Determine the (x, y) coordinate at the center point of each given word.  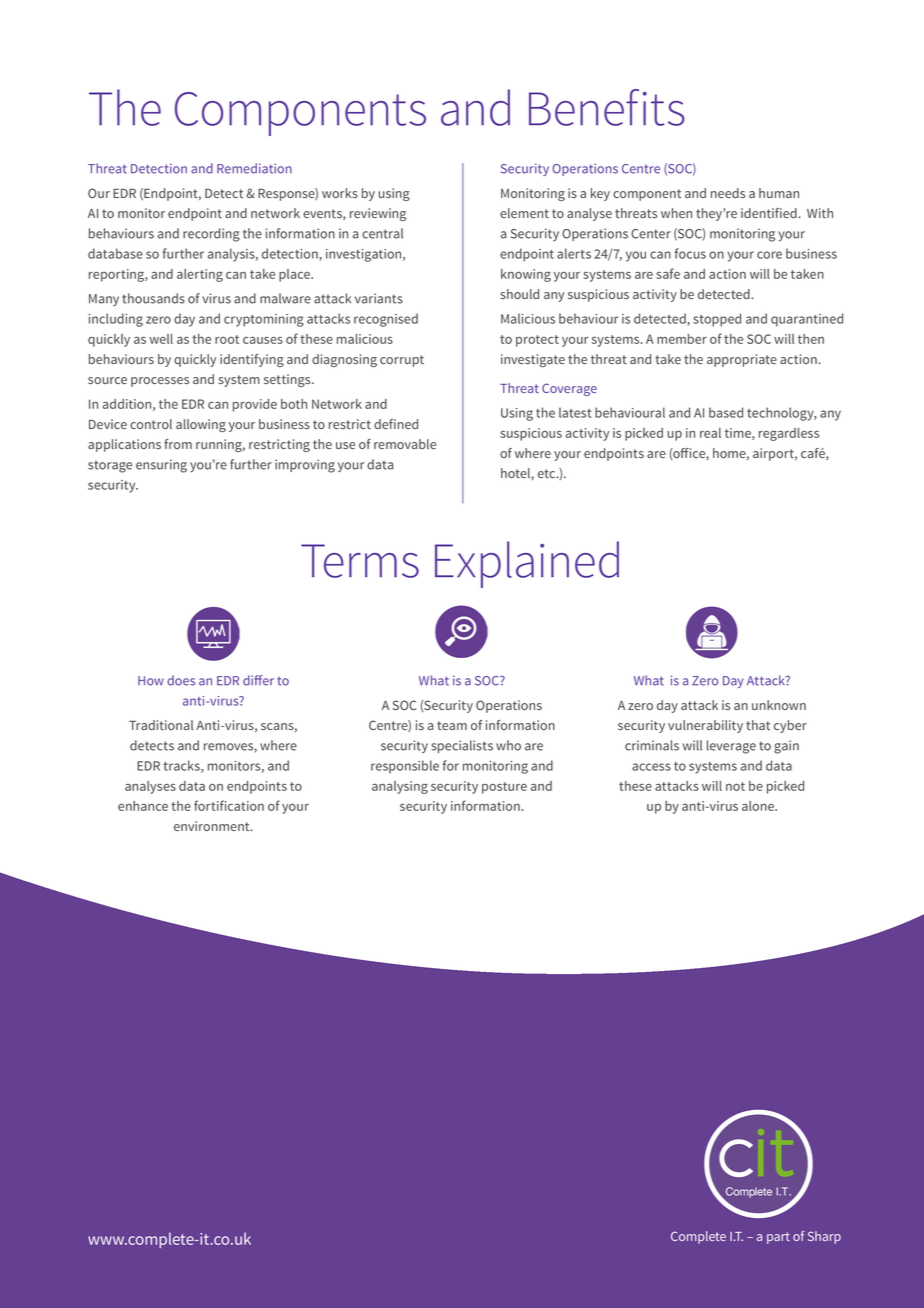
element (524, 213)
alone (759, 806)
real (710, 433)
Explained (527, 564)
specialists (462, 746)
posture (504, 788)
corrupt (402, 361)
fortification (229, 805)
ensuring (161, 466)
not (735, 786)
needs (728, 193)
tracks (182, 766)
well (161, 339)
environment (213, 826)
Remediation (254, 168)
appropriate (742, 360)
